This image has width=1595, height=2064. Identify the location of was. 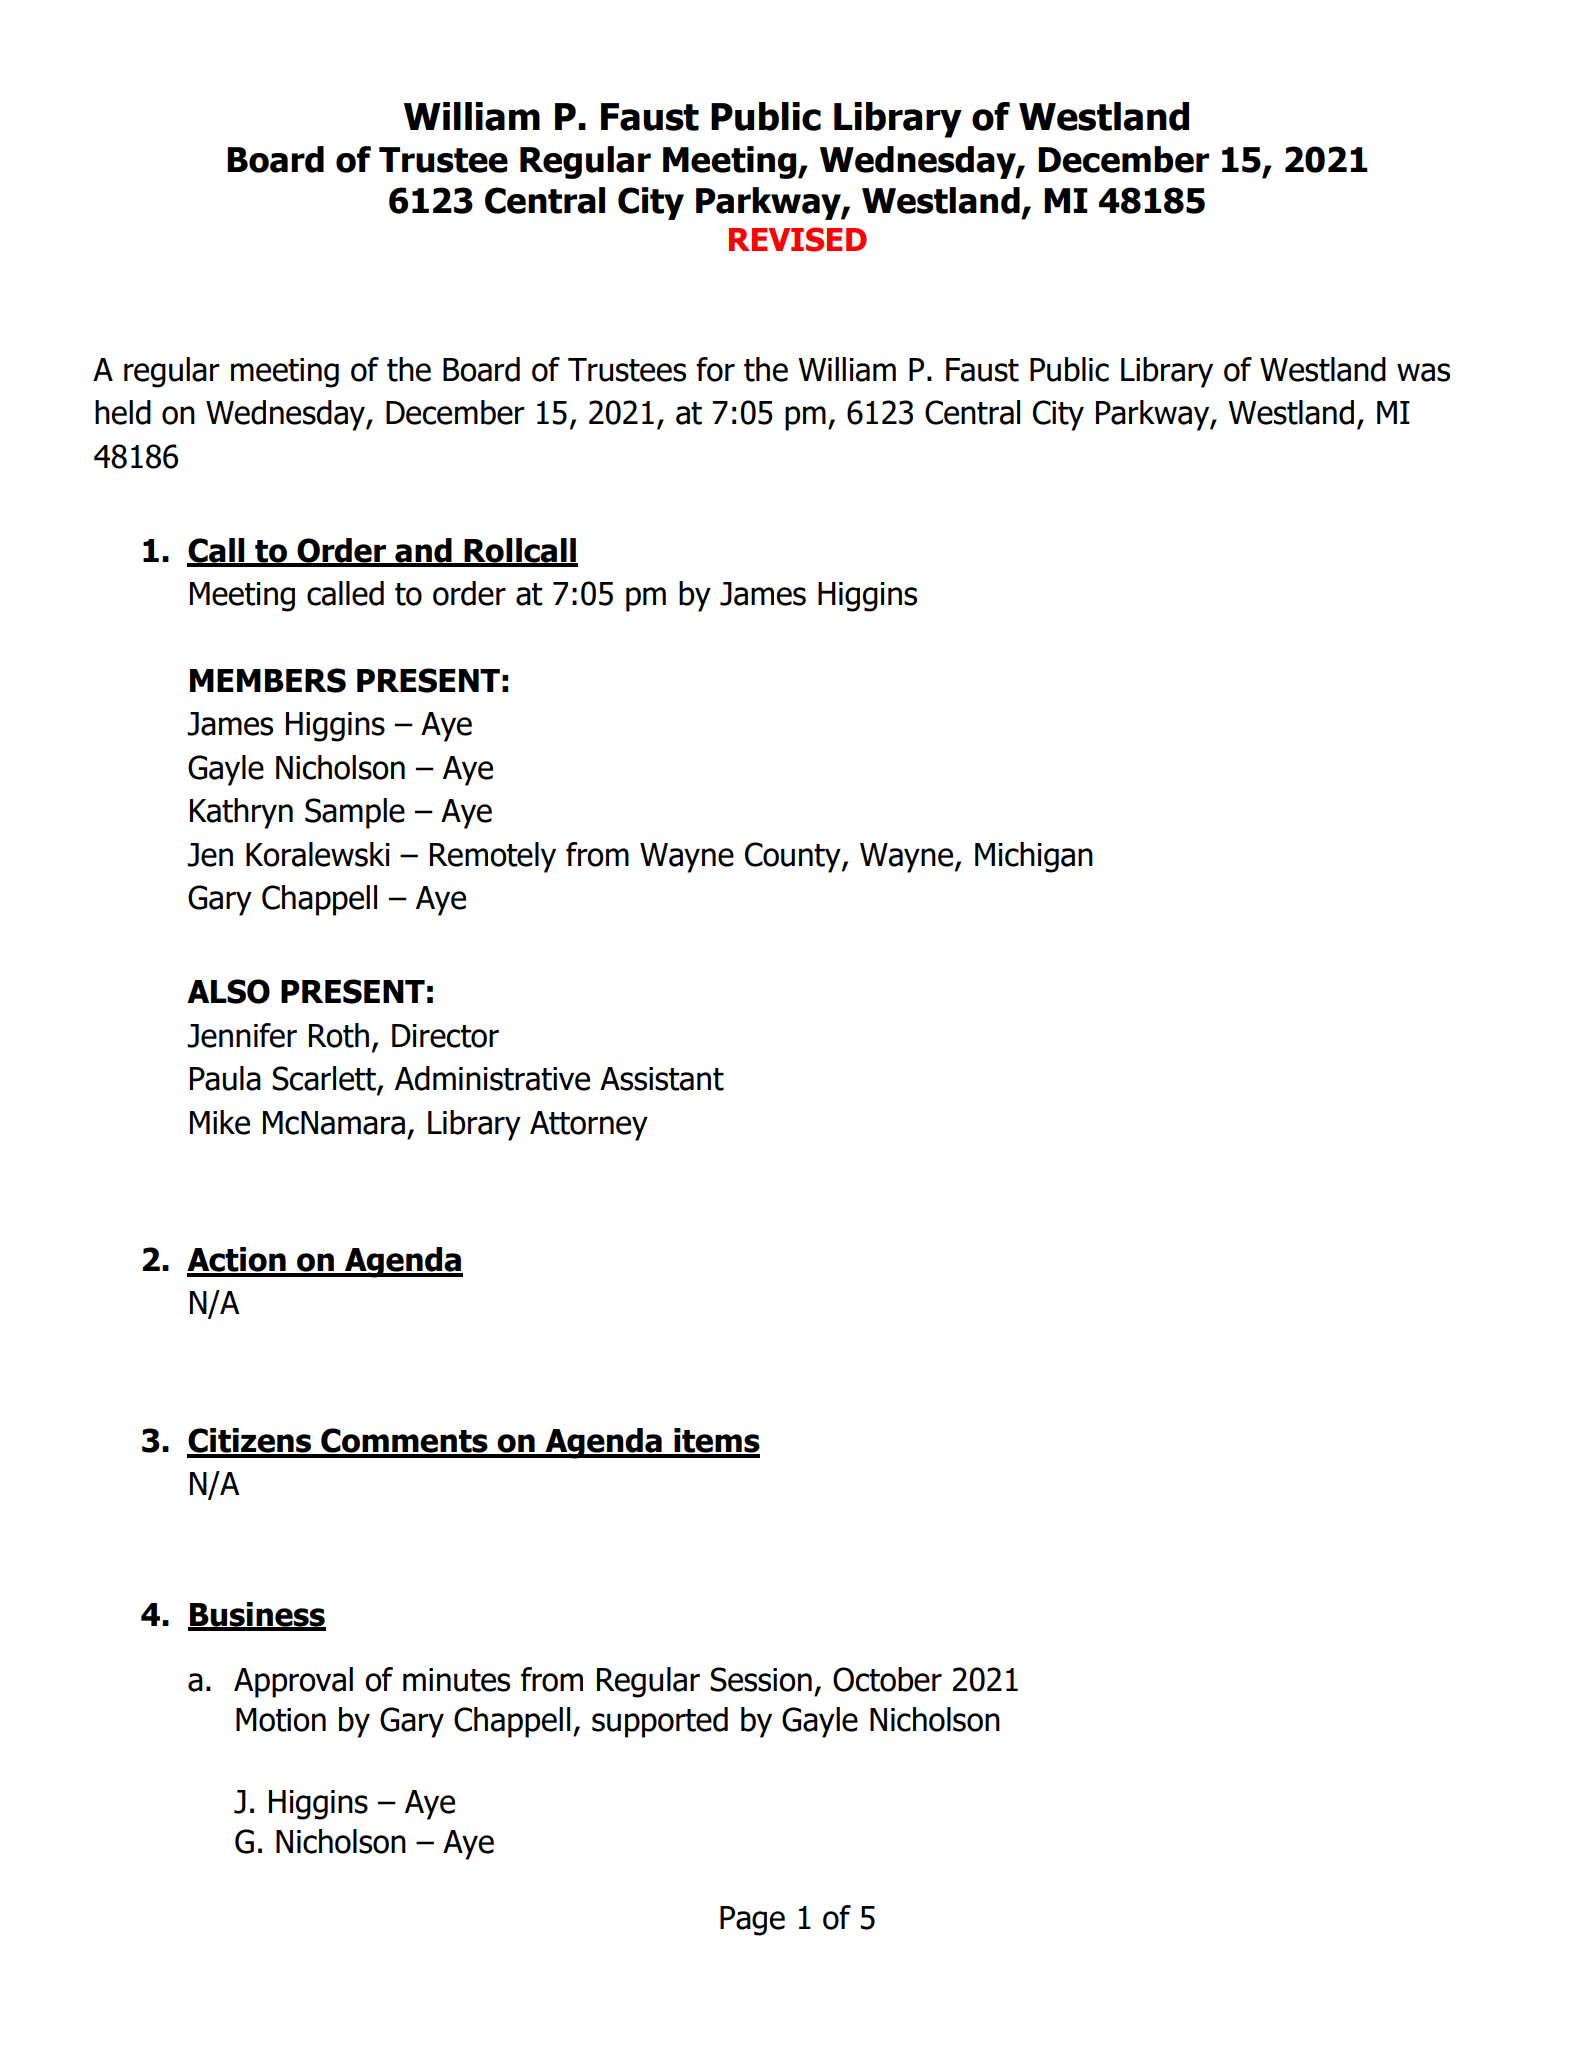
(1423, 372).
